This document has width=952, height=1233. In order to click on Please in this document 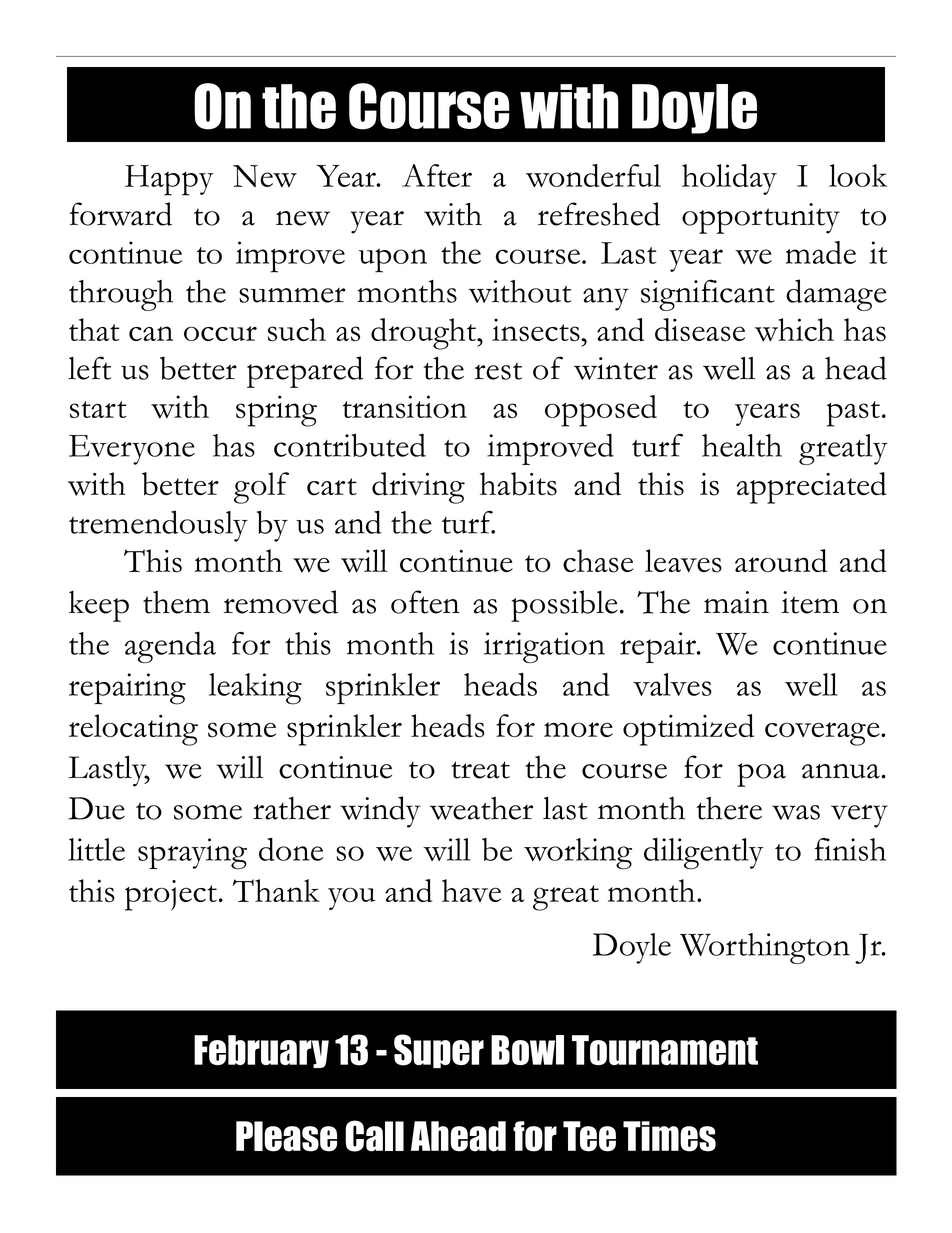, I will do `click(286, 1136)`.
